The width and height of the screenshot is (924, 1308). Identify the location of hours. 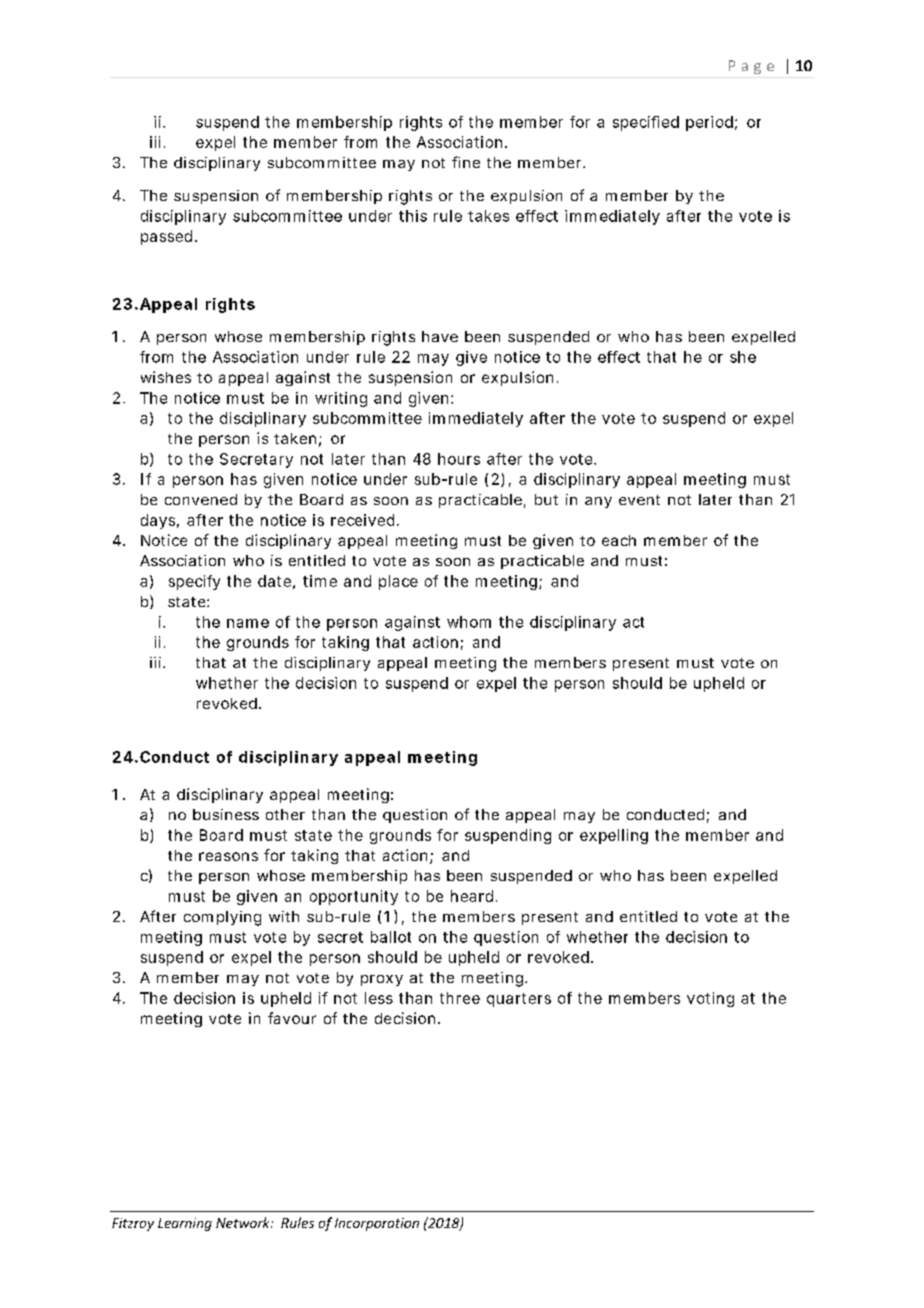
(459, 459).
